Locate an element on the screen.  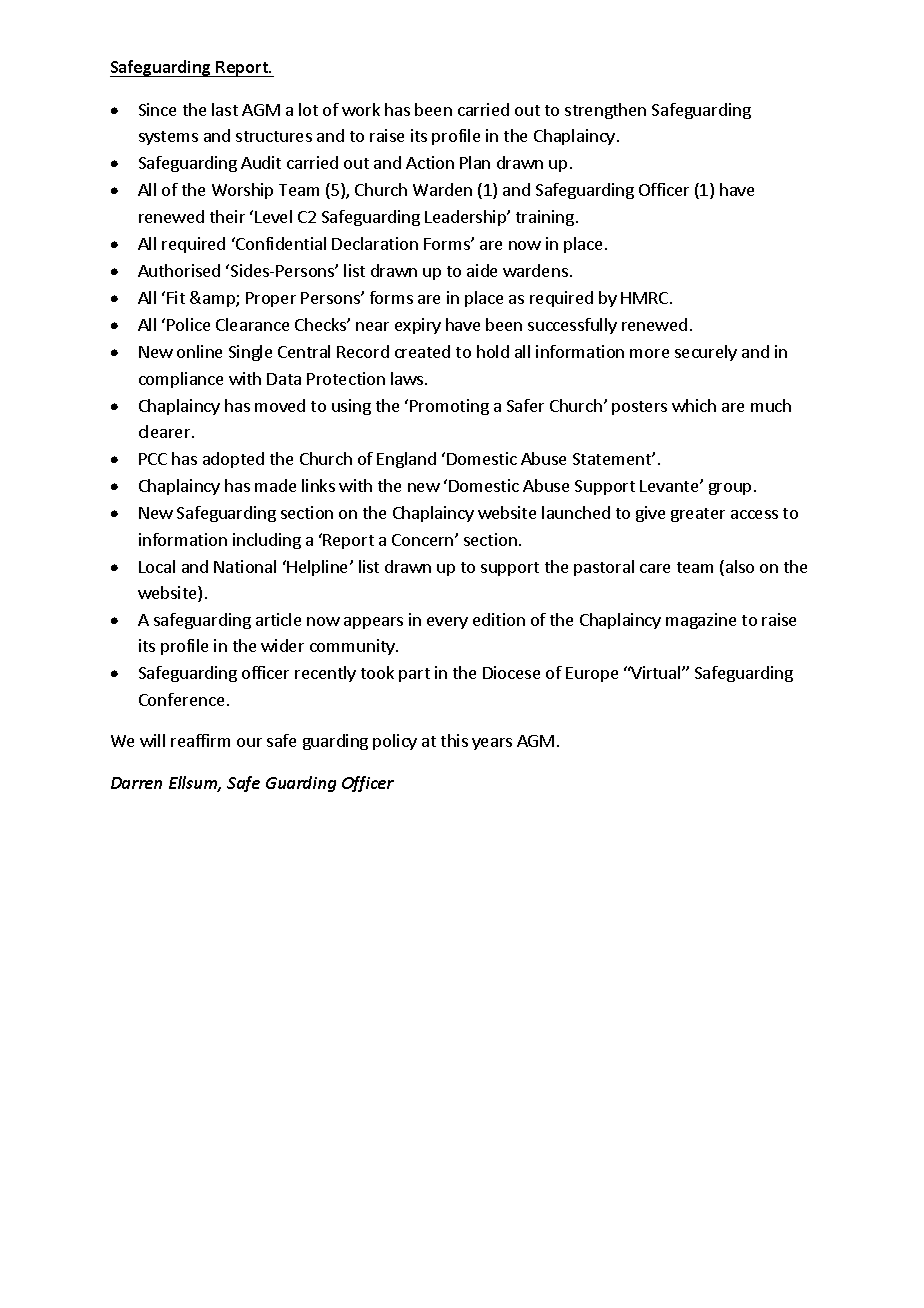
made is located at coordinates (275, 485).
